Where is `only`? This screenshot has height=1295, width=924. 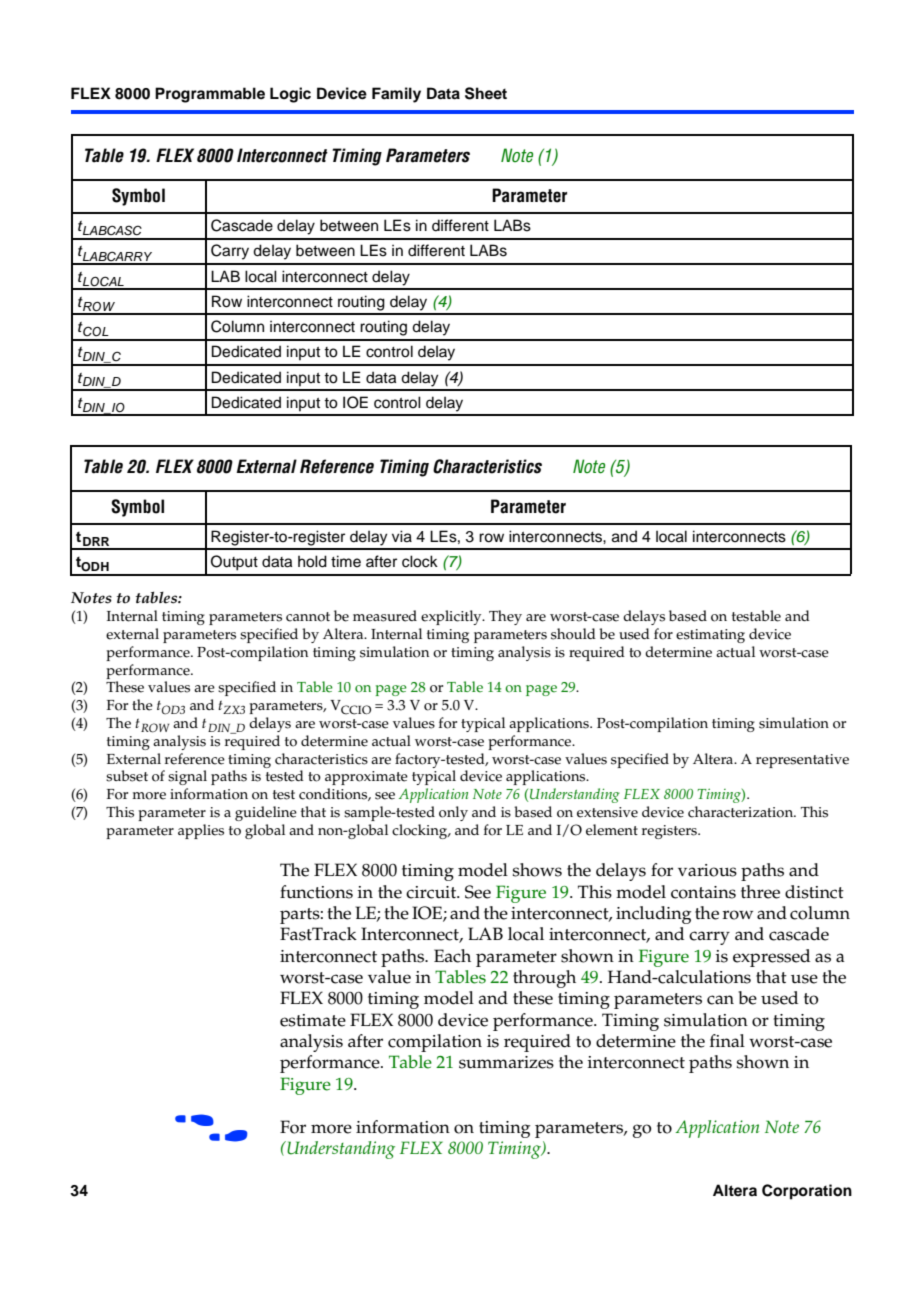 only is located at coordinates (453, 813).
